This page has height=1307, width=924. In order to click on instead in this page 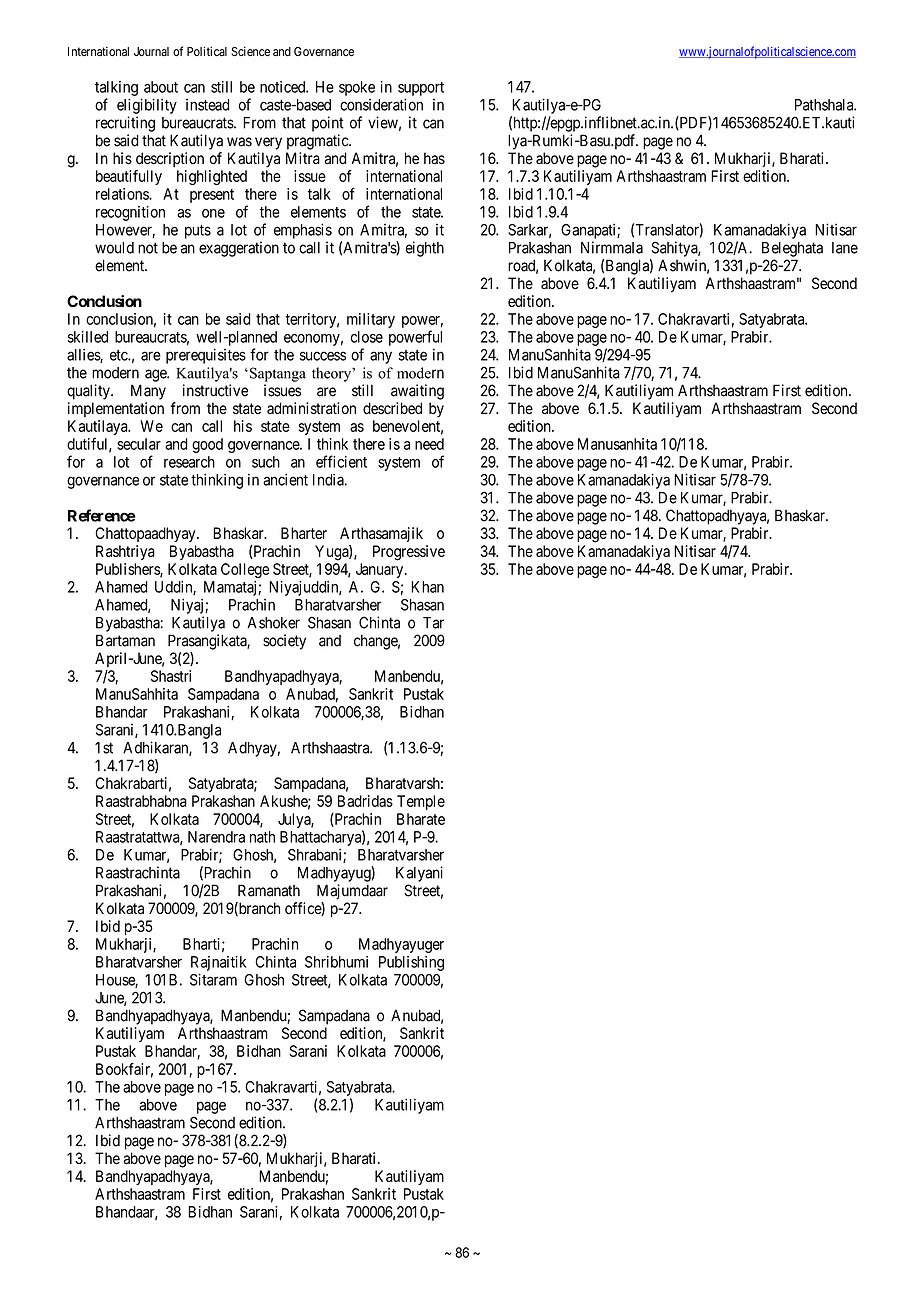, I will do `click(208, 105)`.
